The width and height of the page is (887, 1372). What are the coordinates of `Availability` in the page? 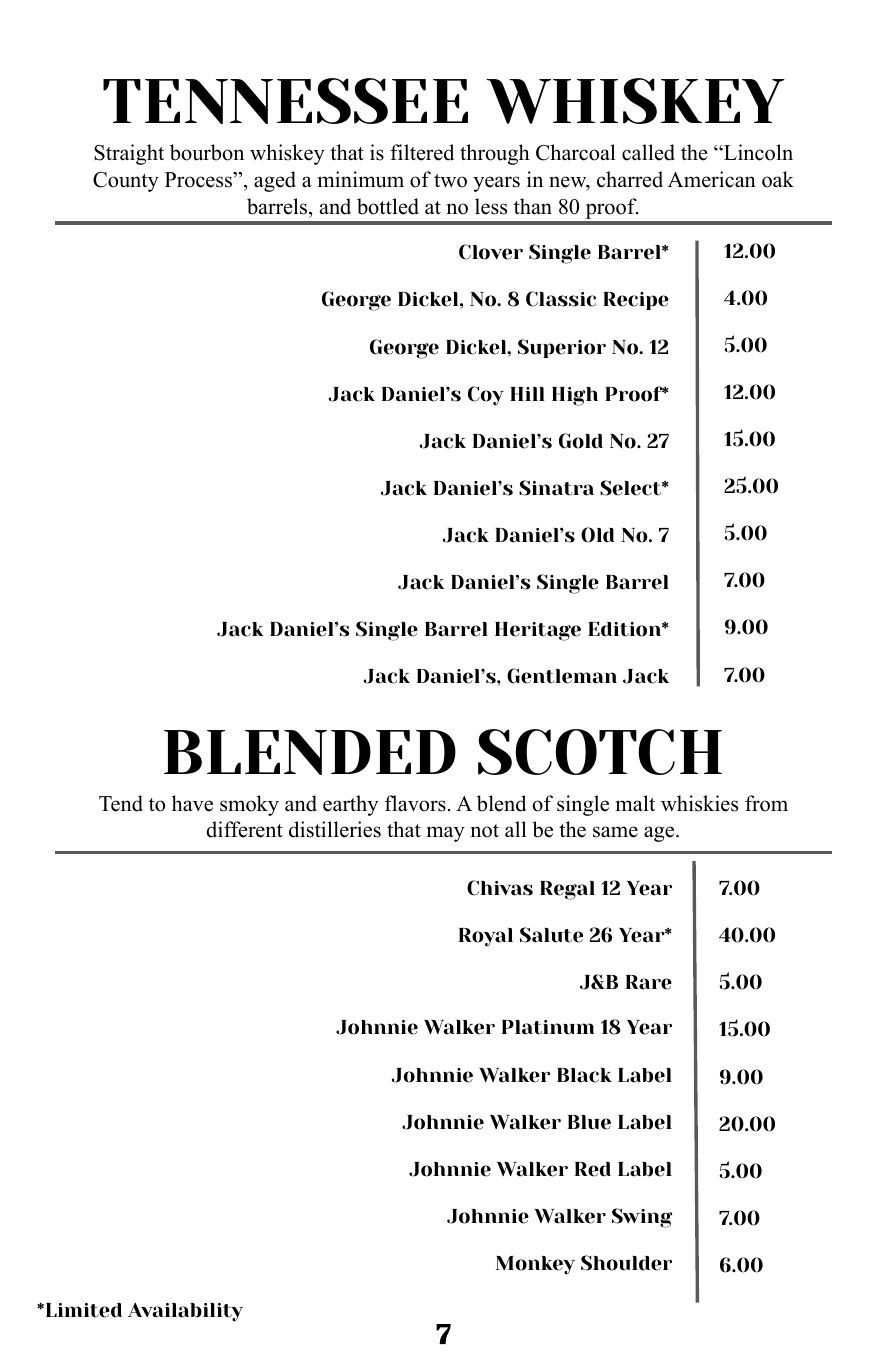 It's located at (185, 1312).
